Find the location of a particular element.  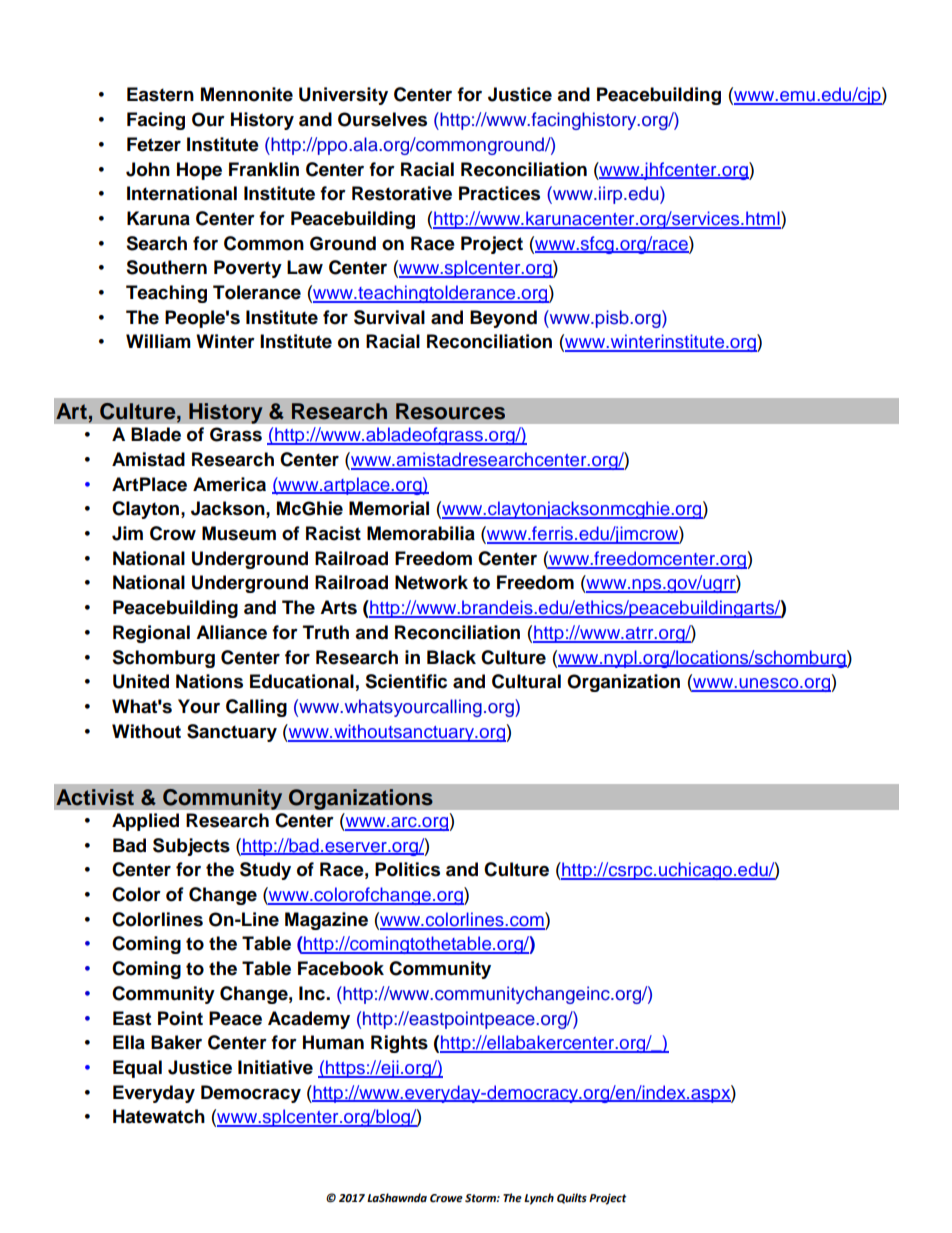

Black is located at coordinates (451, 657).
